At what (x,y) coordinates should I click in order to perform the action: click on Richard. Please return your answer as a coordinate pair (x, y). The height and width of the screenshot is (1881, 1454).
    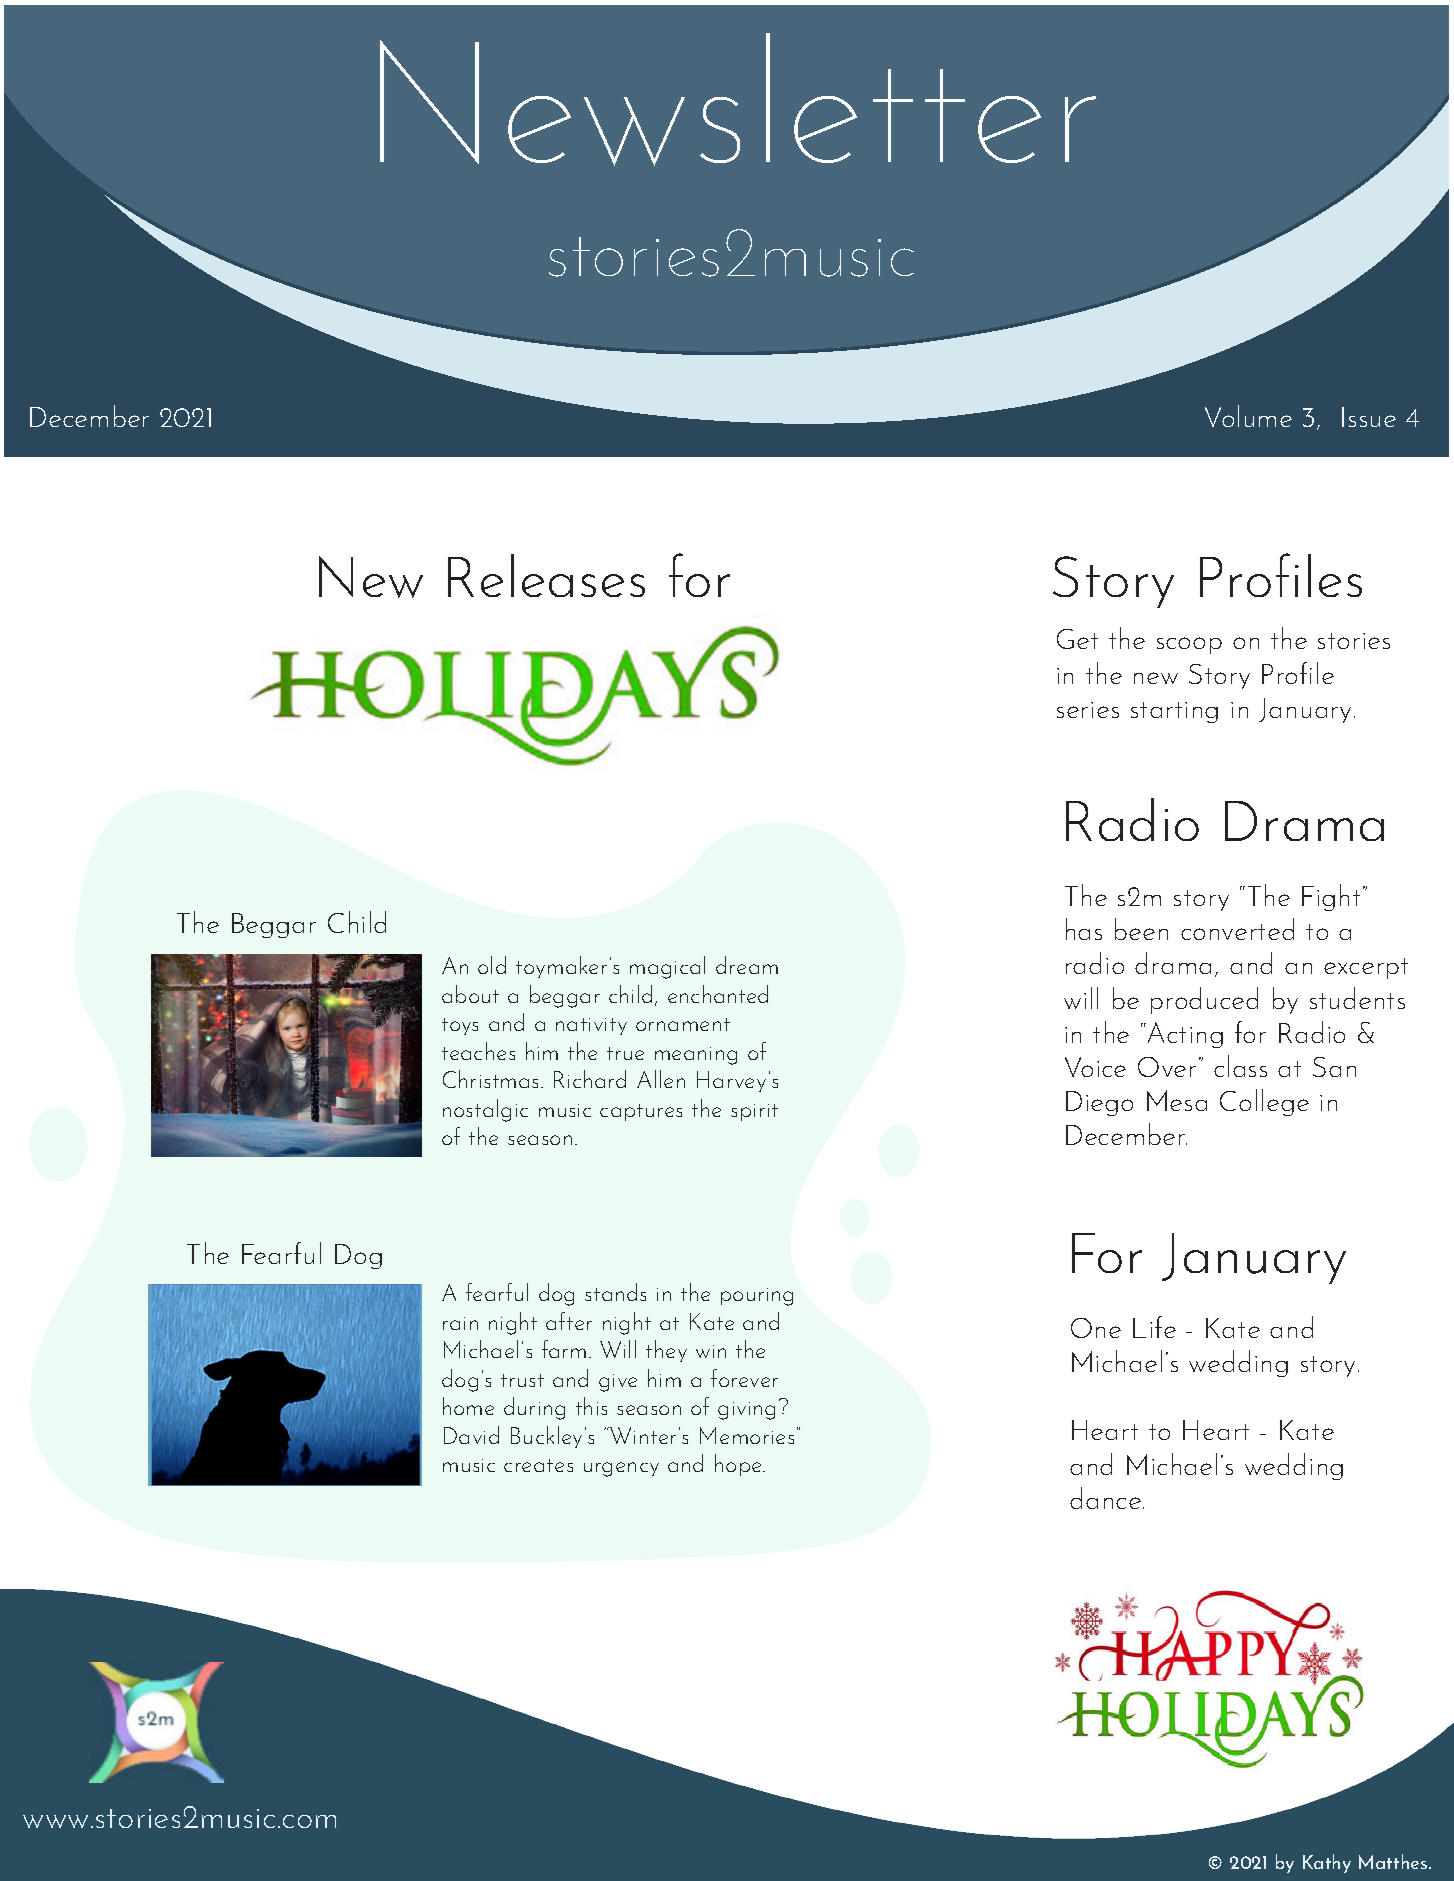
    Looking at the image, I should click on (590, 1079).
